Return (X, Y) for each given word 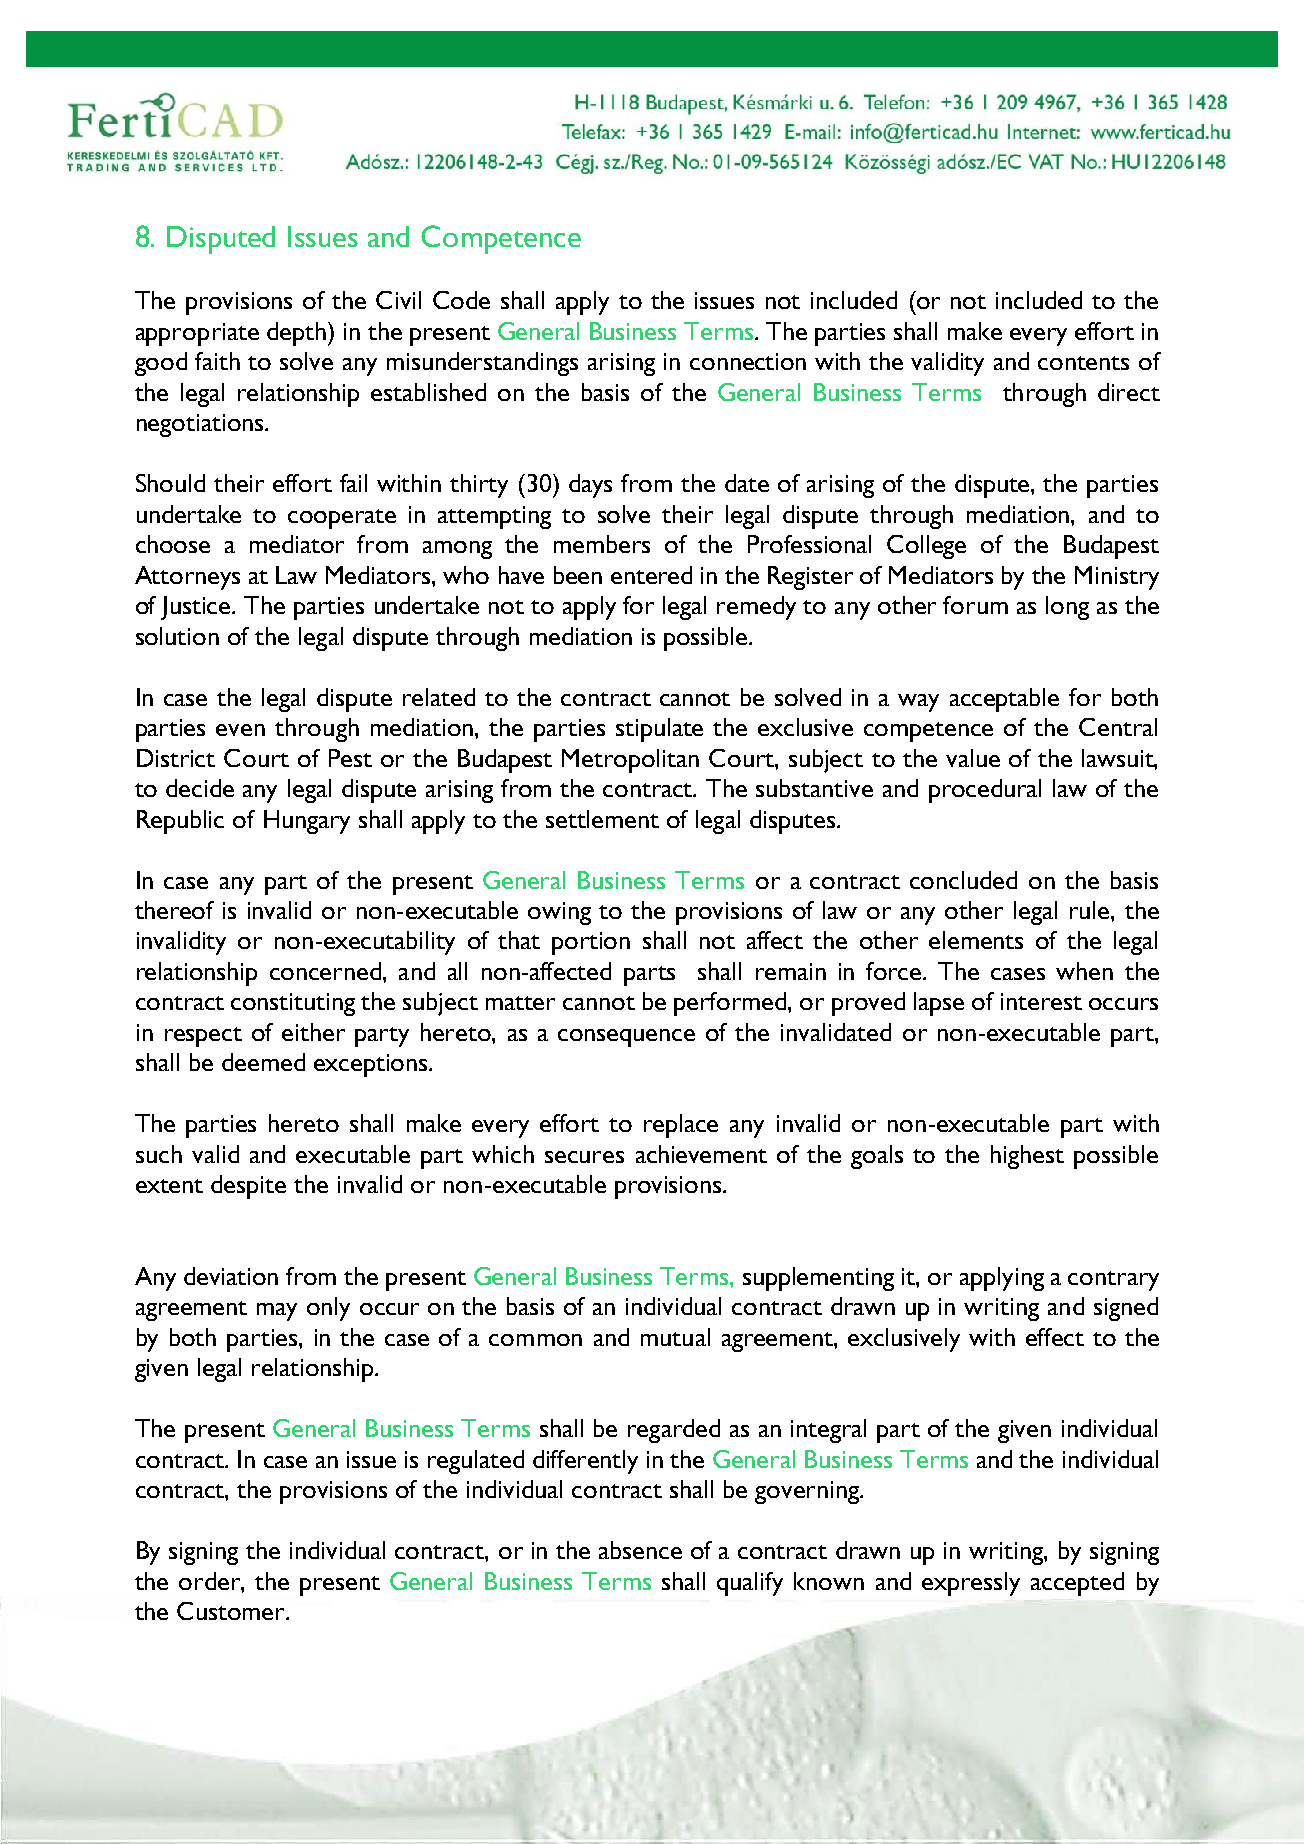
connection (748, 361)
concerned (327, 971)
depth (296, 334)
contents (1083, 363)
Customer (232, 1611)
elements (976, 940)
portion (591, 943)
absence (640, 1550)
